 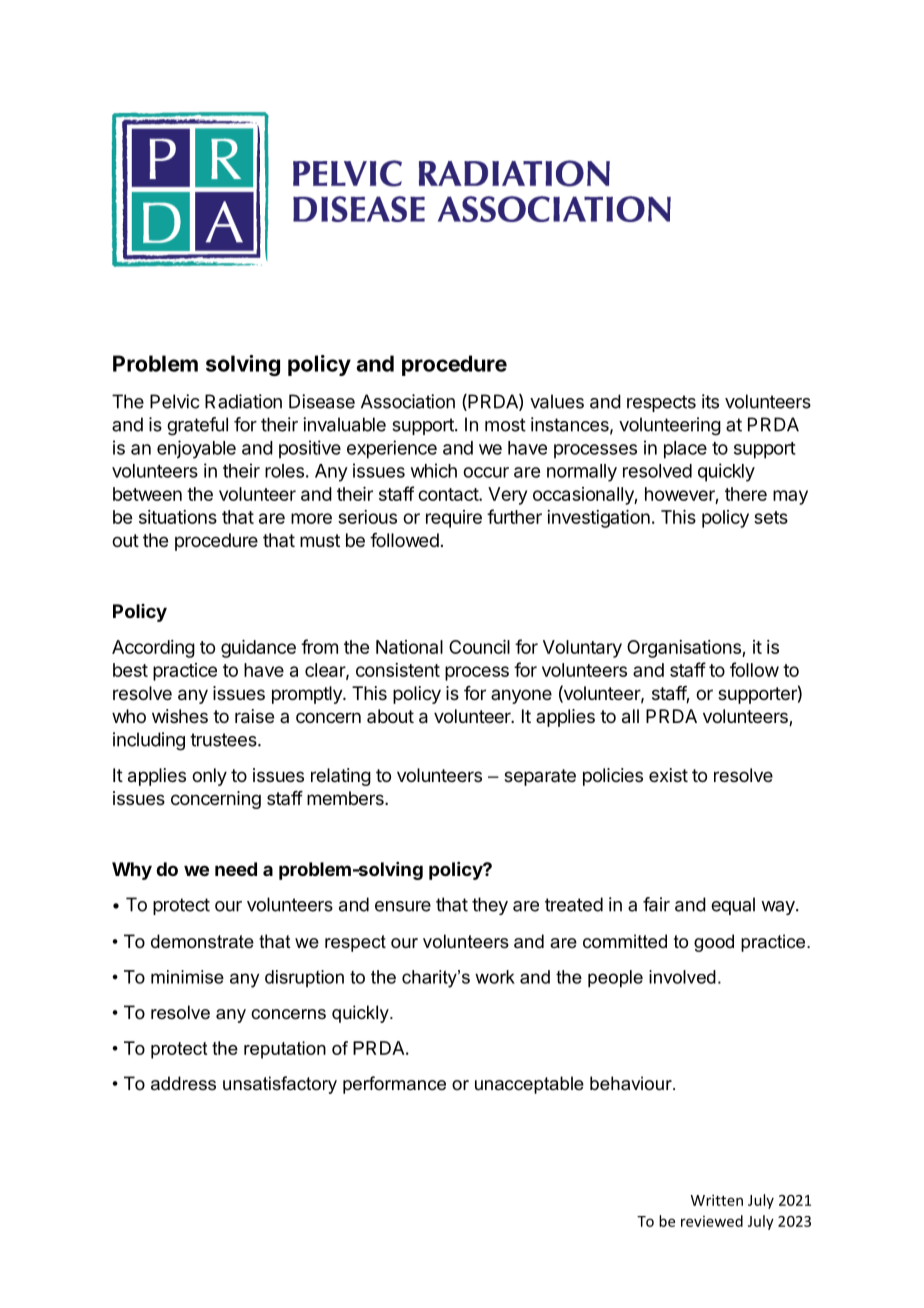 I want to click on grateful, so click(x=197, y=426).
